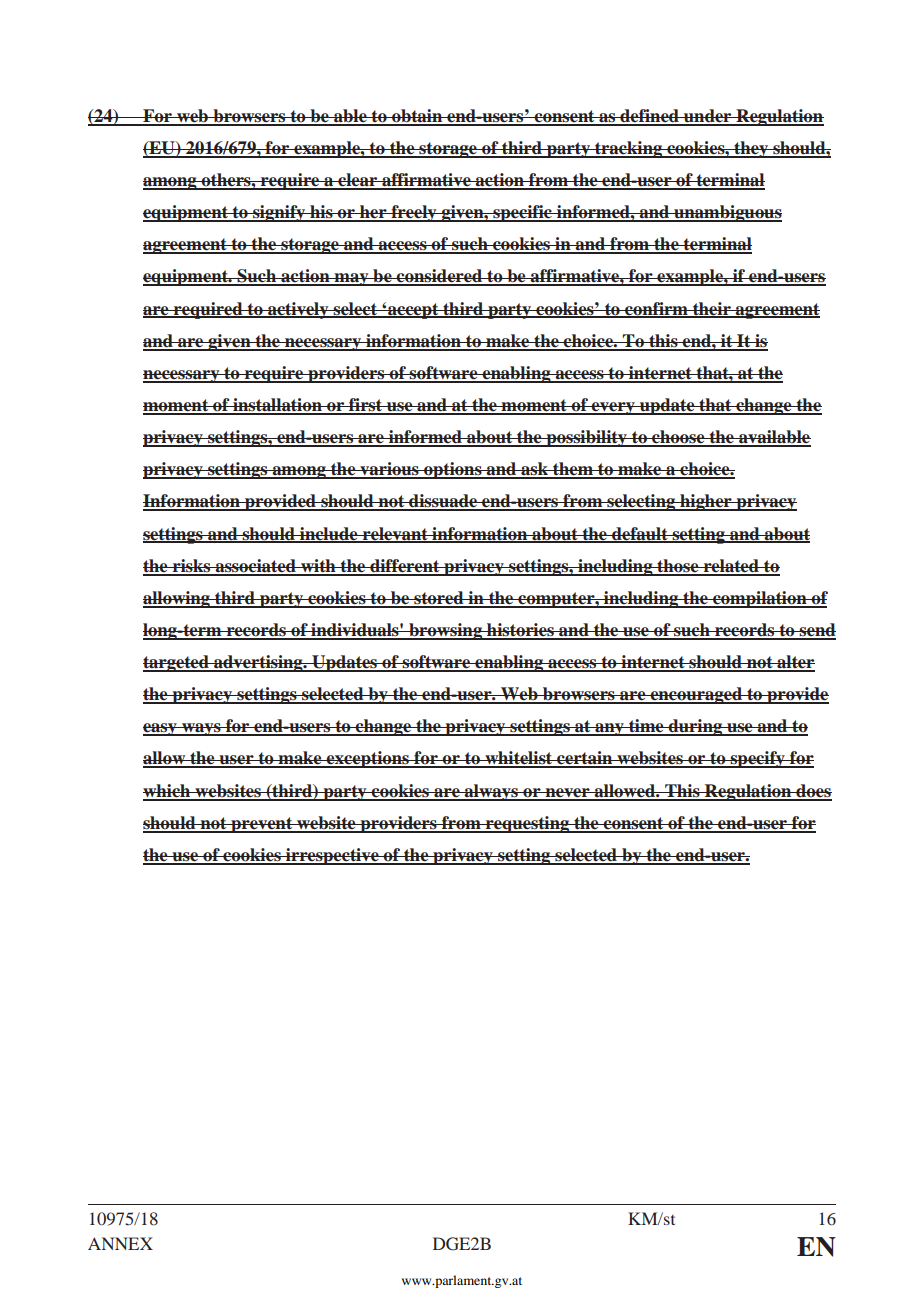 The image size is (924, 1308). Describe the element at coordinates (727, 213) in the screenshot. I see `unambiguous` at that location.
